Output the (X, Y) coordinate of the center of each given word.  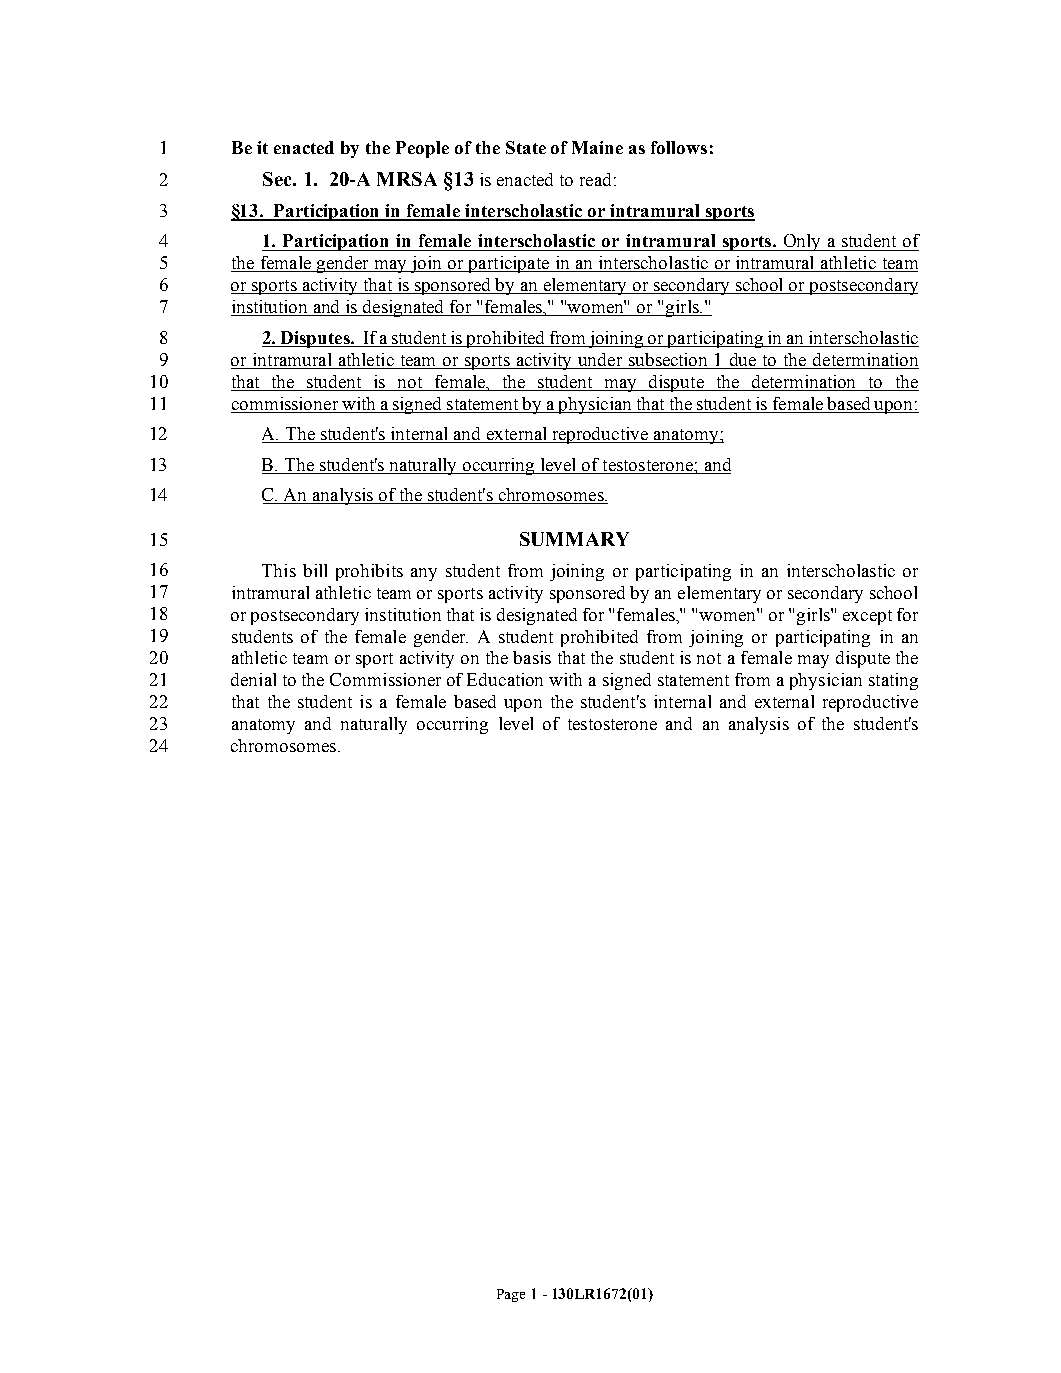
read (595, 179)
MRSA (407, 179)
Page (511, 1295)
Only (802, 242)
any (424, 574)
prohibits (369, 572)
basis (532, 657)
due (743, 361)
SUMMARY (574, 539)
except (867, 617)
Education (505, 679)
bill (315, 570)
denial (253, 679)
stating (893, 681)
